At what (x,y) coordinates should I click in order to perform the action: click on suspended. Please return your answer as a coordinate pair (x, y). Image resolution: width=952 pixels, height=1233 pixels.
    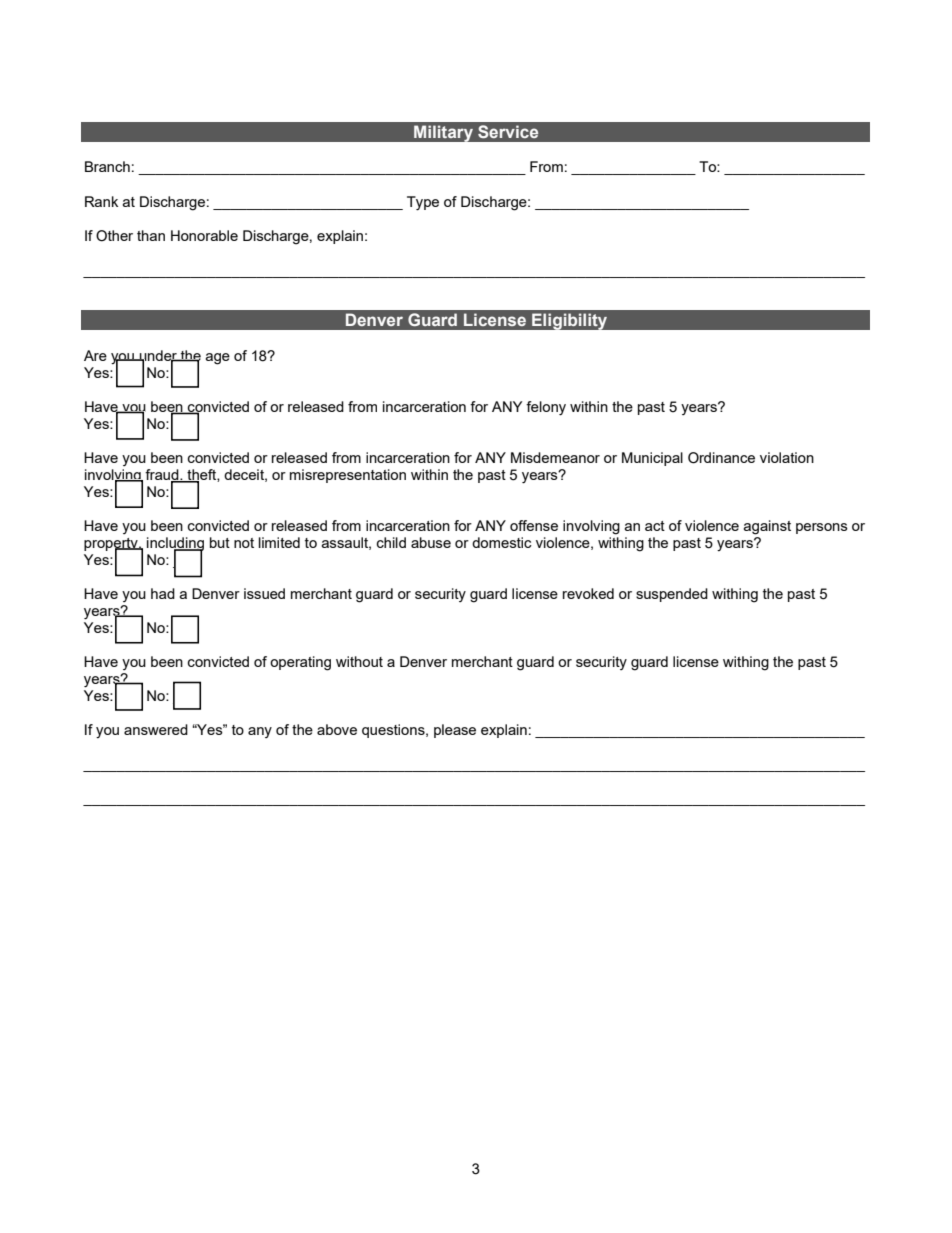
    Looking at the image, I should click on (672, 595).
